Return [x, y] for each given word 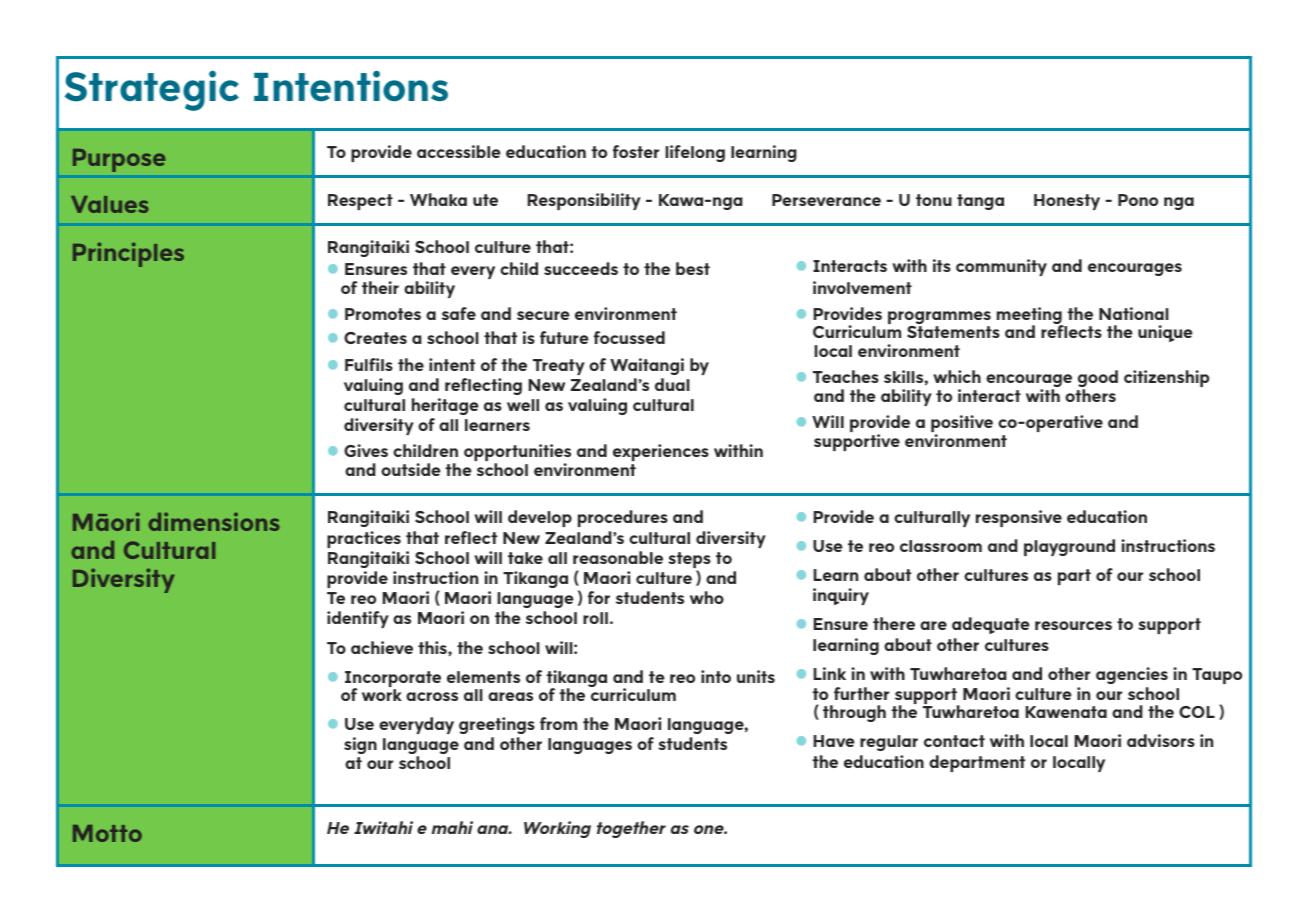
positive [962, 425]
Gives [366, 450]
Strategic [152, 91]
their [380, 287]
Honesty [1067, 202]
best [693, 268]
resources [1073, 625]
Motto [107, 833]
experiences [661, 452]
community [1001, 267]
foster [636, 151]
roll [595, 618]
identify [358, 619]
